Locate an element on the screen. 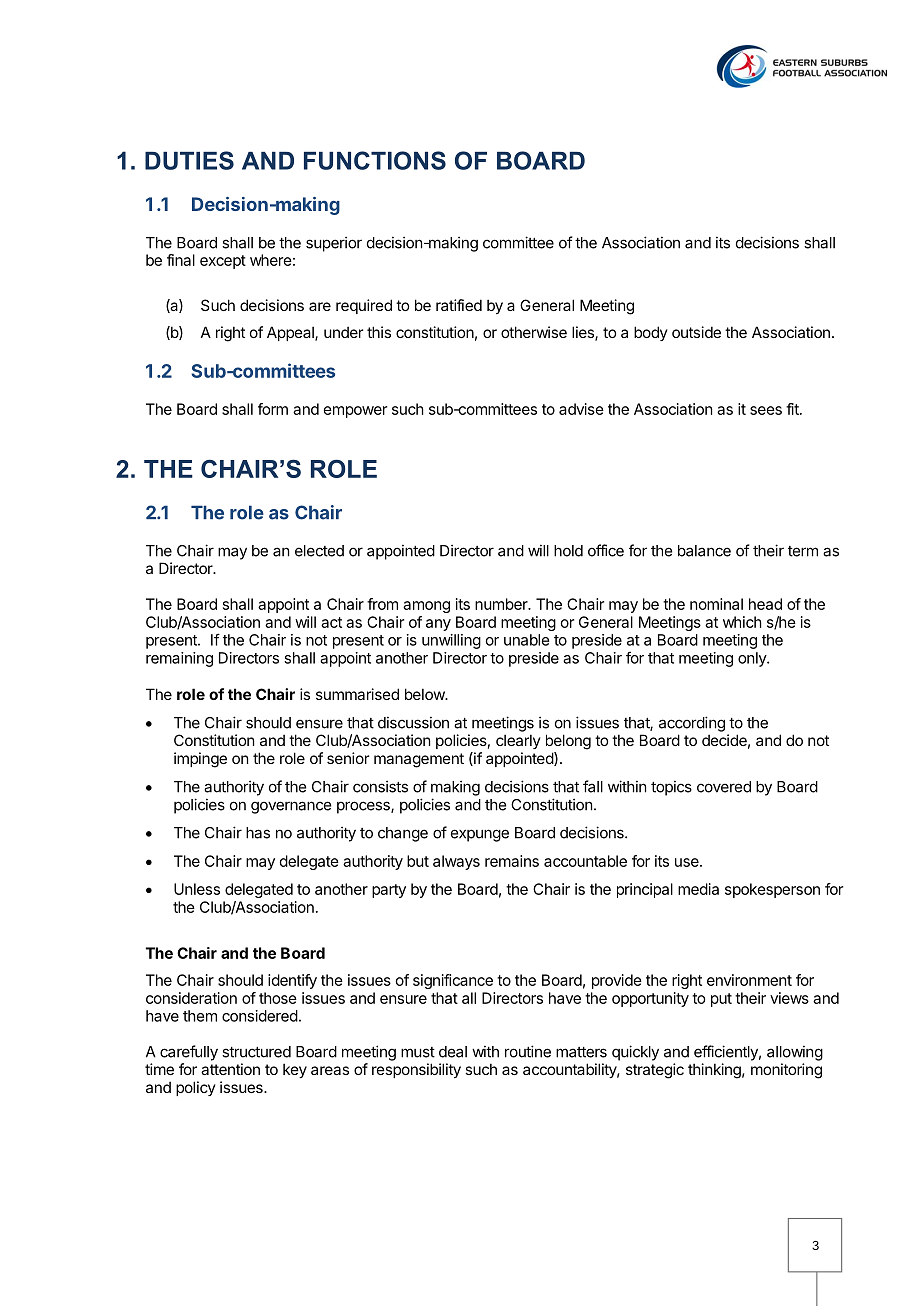  remaining is located at coordinates (179, 659).
